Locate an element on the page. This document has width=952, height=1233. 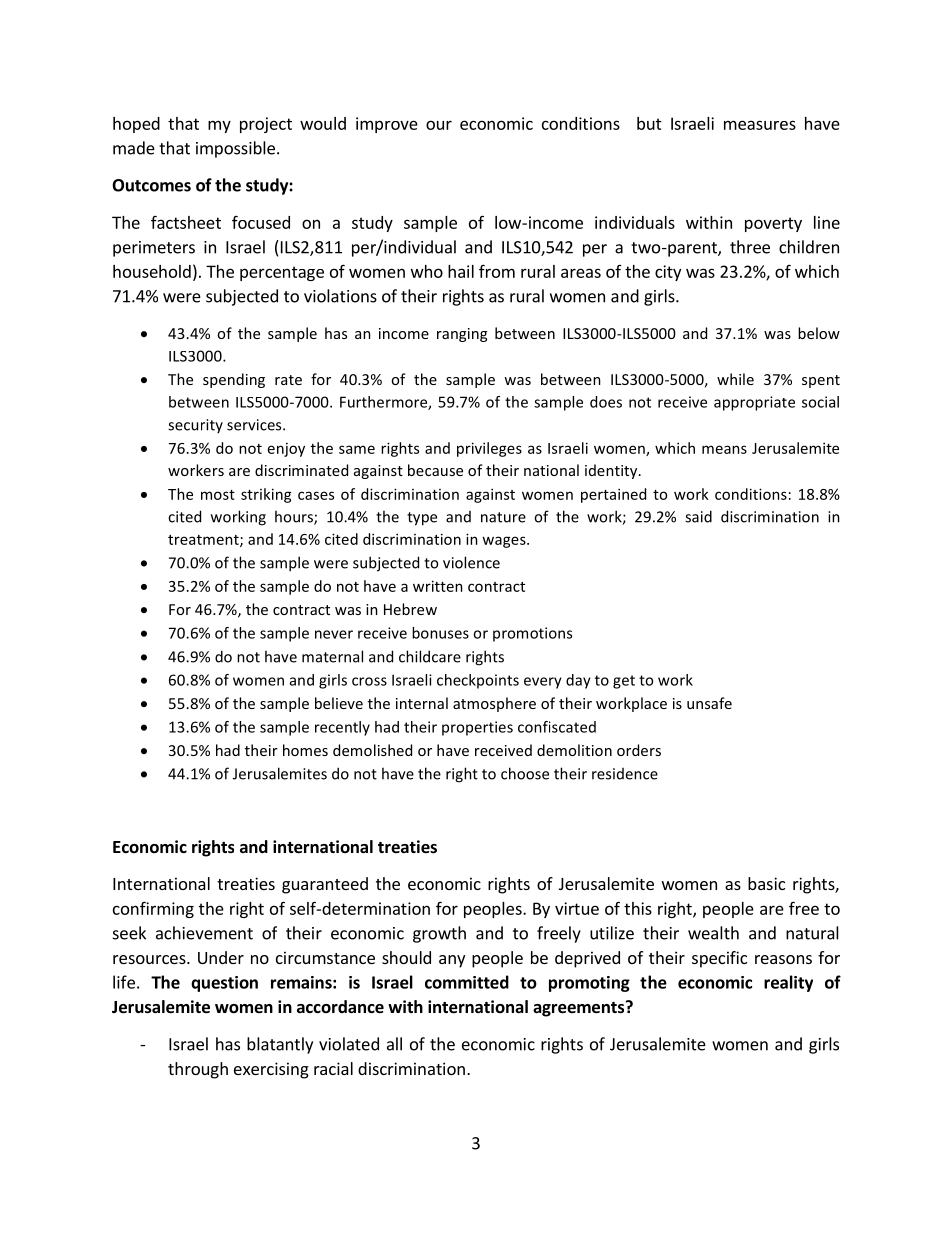
all is located at coordinates (394, 1044).
